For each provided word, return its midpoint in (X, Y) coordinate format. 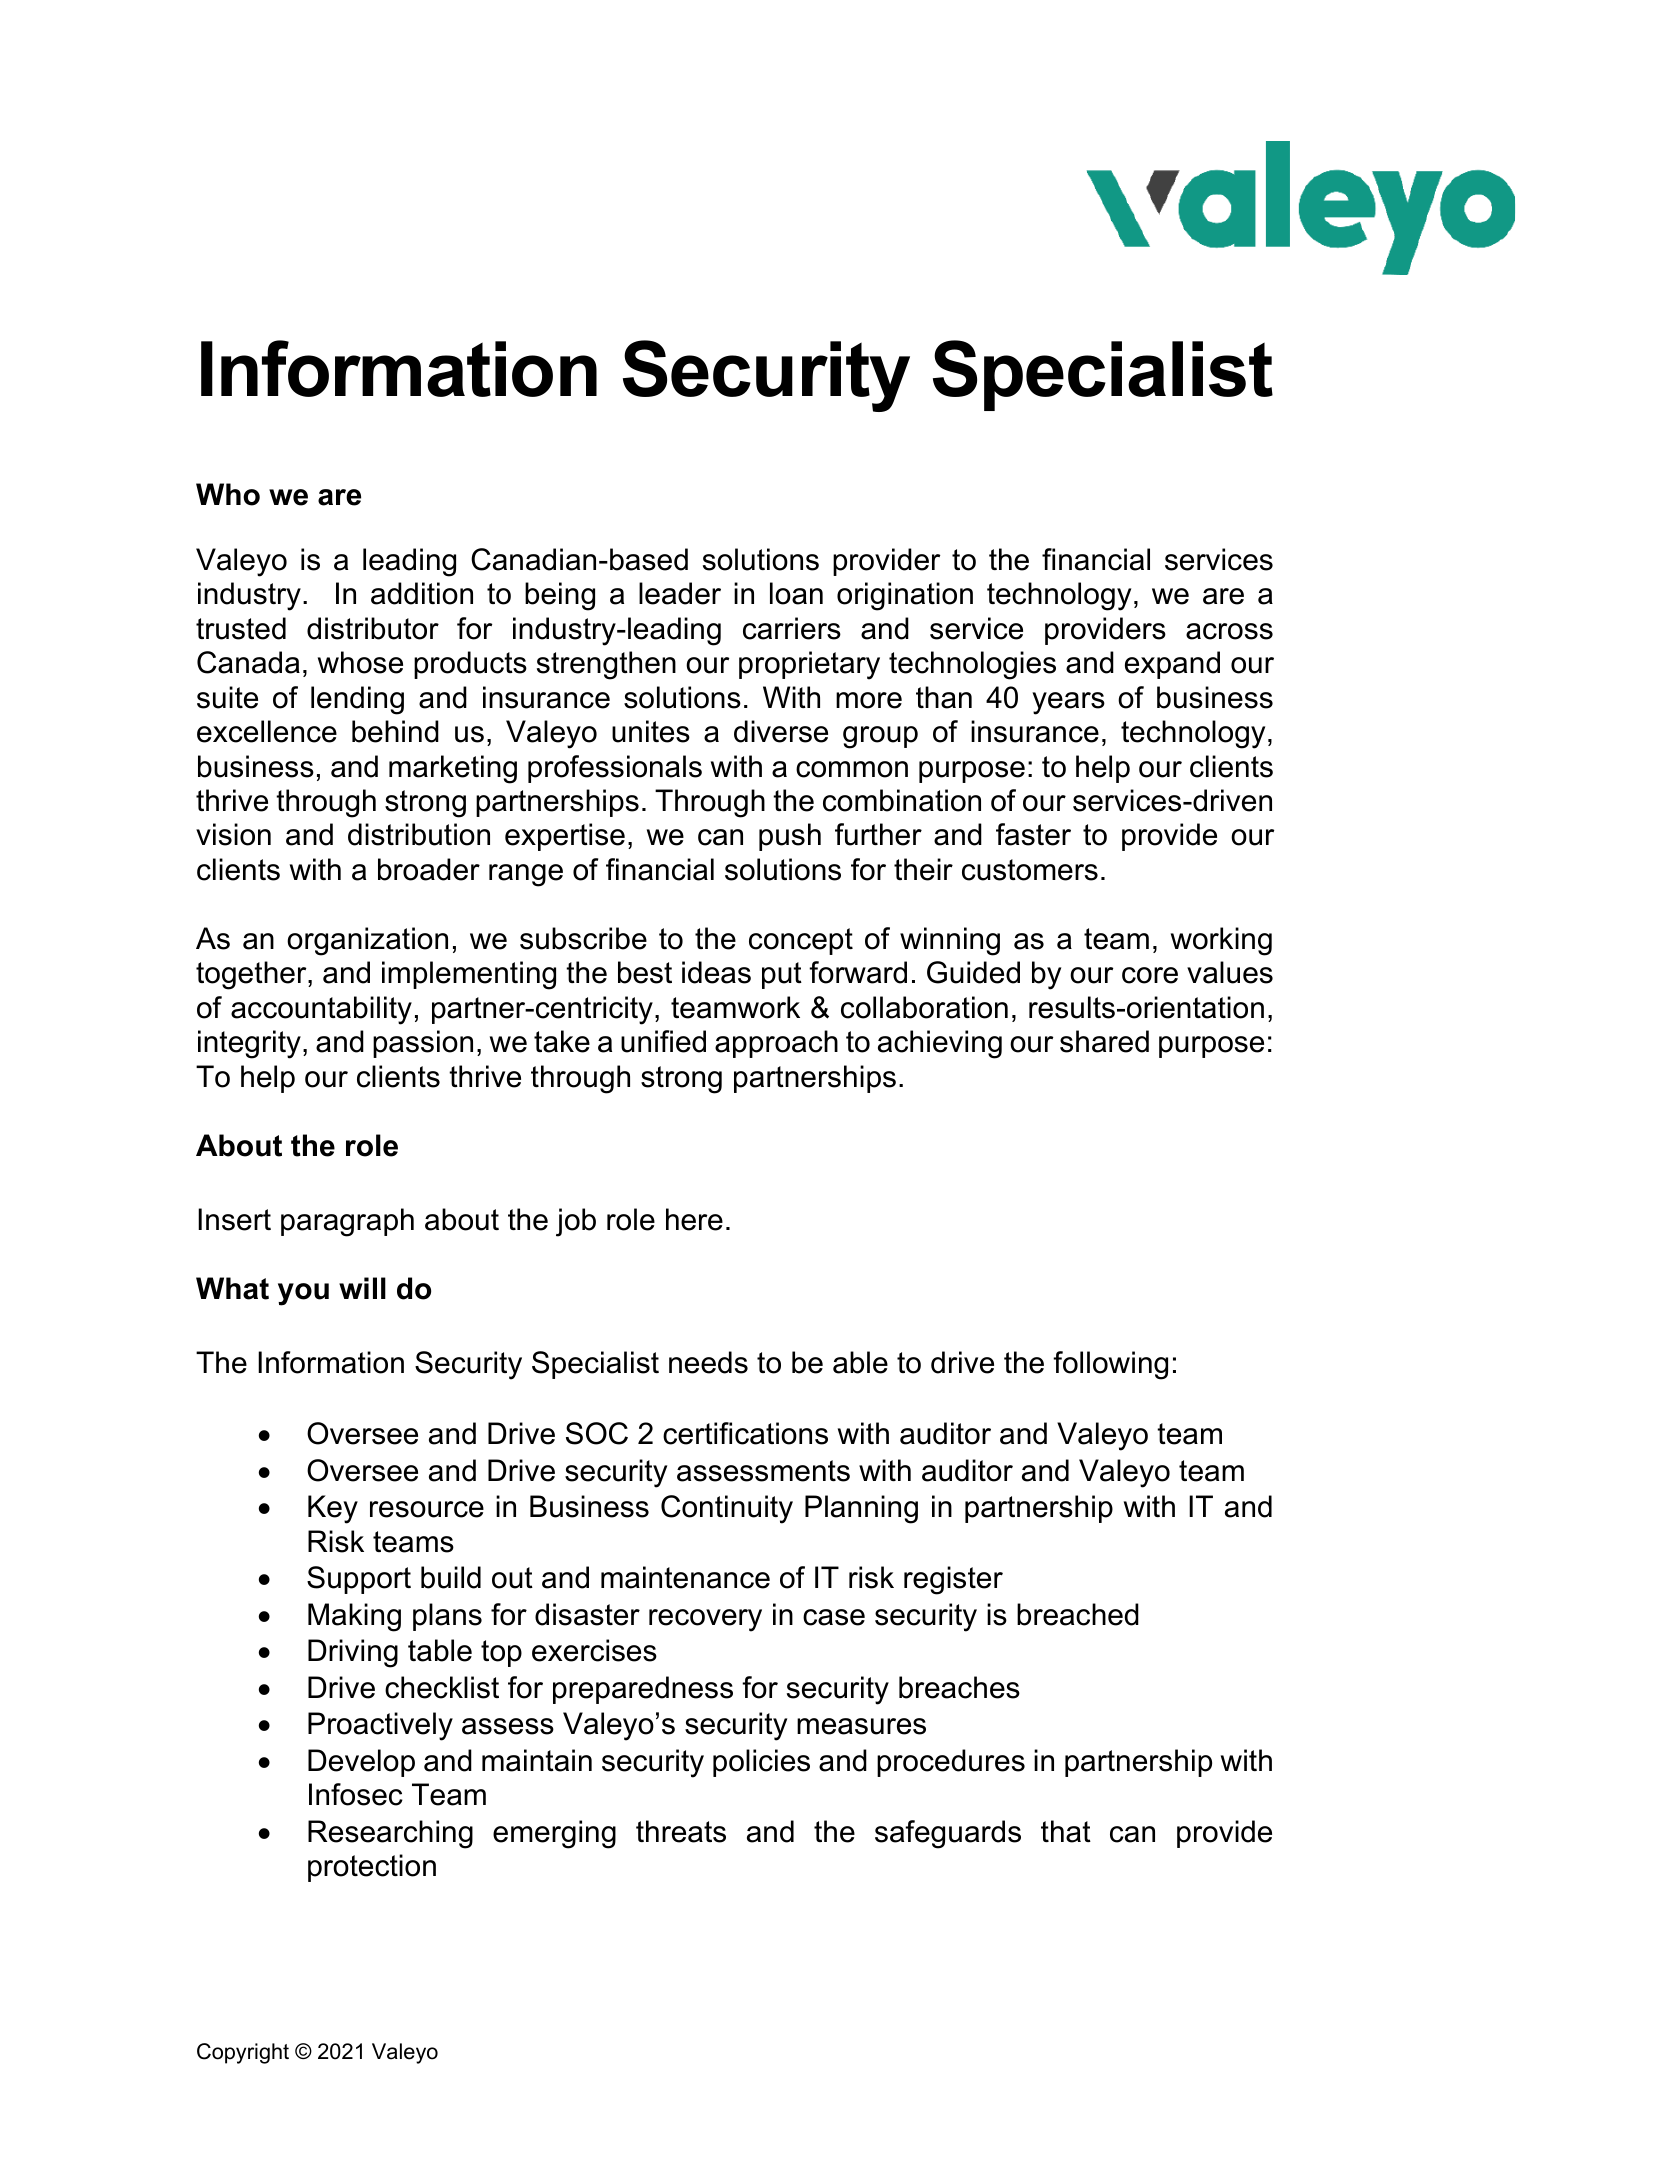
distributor (373, 628)
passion (423, 1044)
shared (1104, 1041)
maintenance (685, 1577)
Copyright (243, 2053)
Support (359, 1580)
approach (776, 1044)
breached (1078, 1614)
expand (1172, 665)
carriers (792, 628)
